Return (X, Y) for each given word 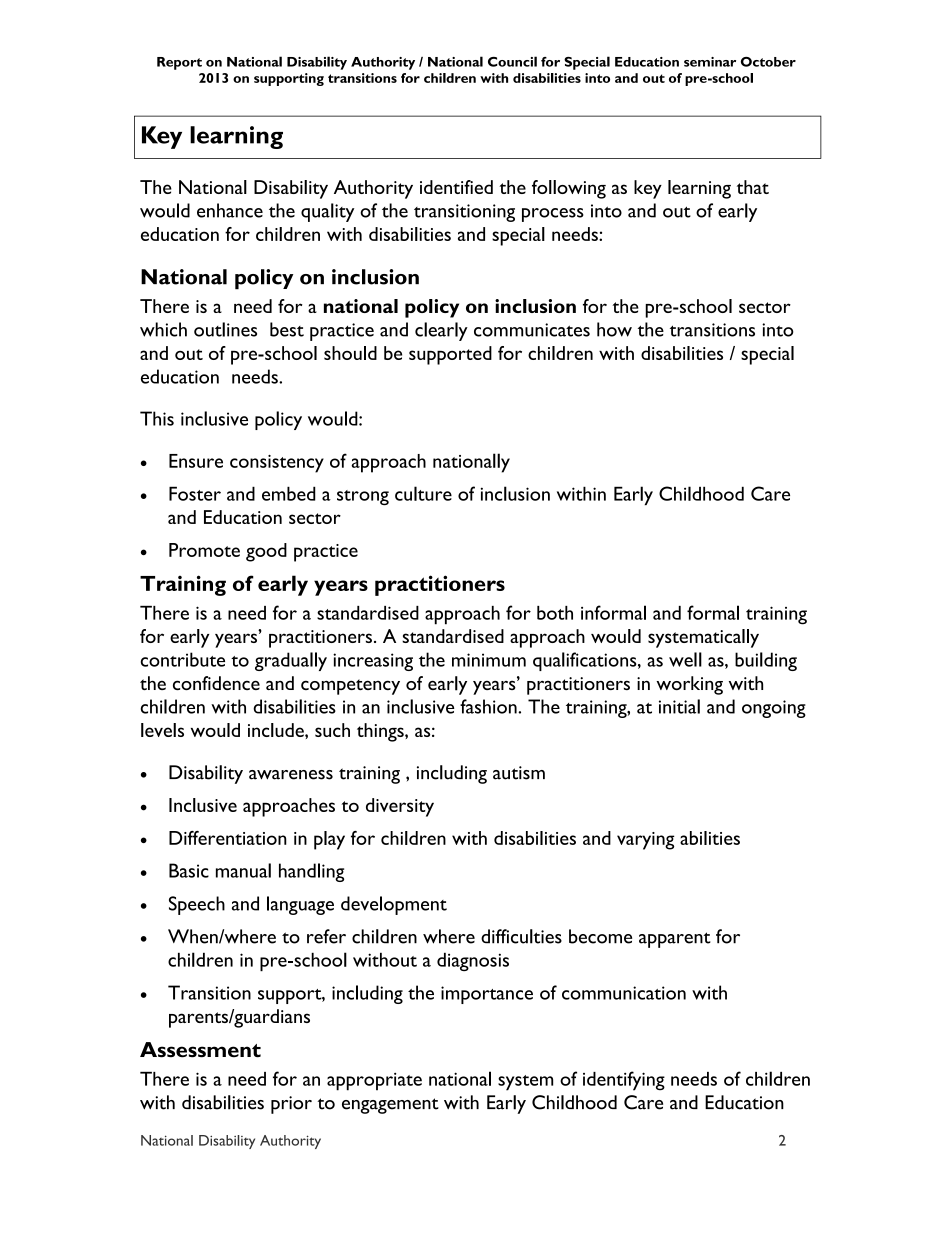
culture (423, 493)
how (614, 329)
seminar (710, 62)
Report (179, 63)
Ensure (196, 461)
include (277, 730)
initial (679, 706)
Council (512, 61)
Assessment (200, 1050)
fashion (489, 706)
